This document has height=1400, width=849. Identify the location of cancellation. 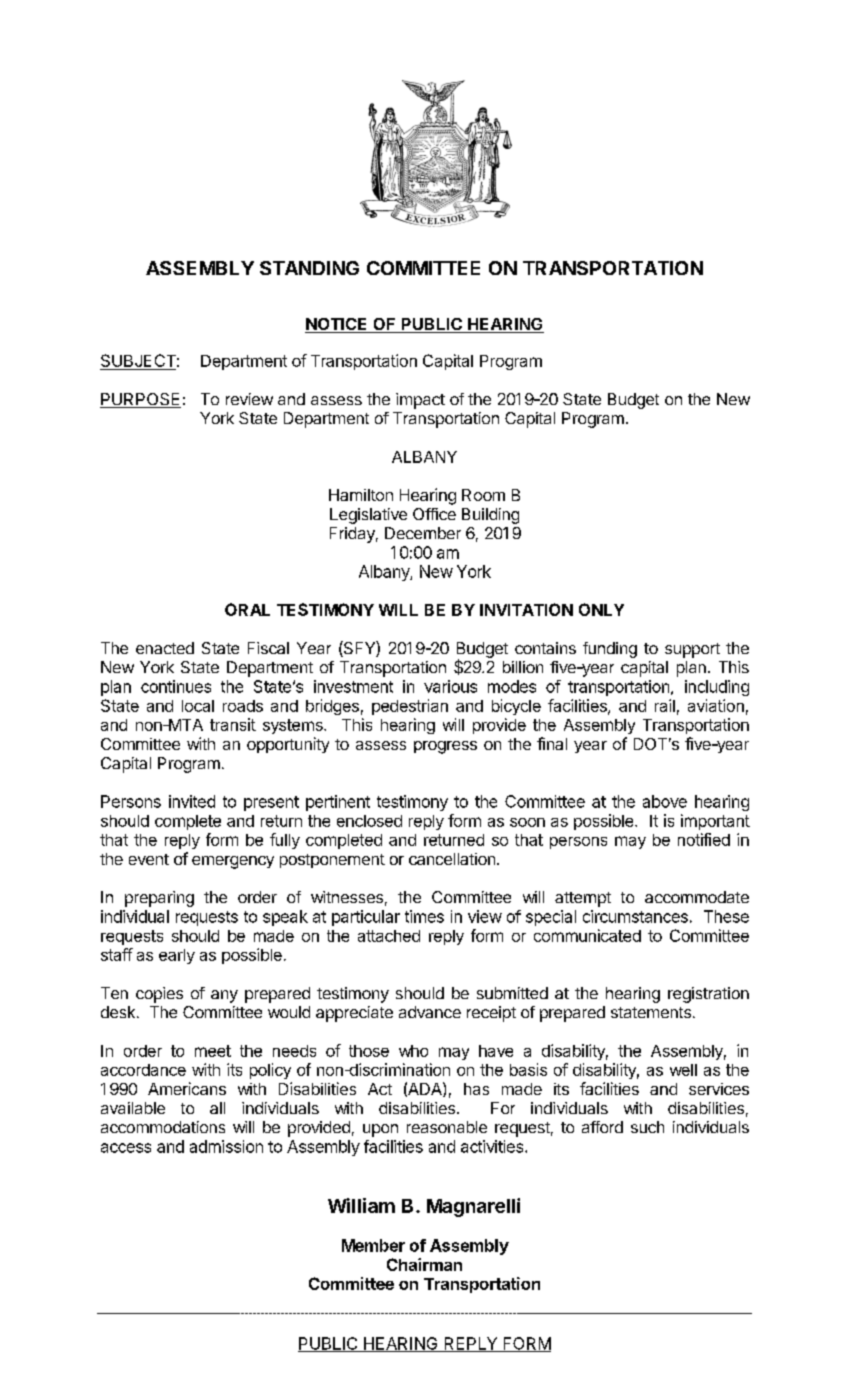
(452, 859).
